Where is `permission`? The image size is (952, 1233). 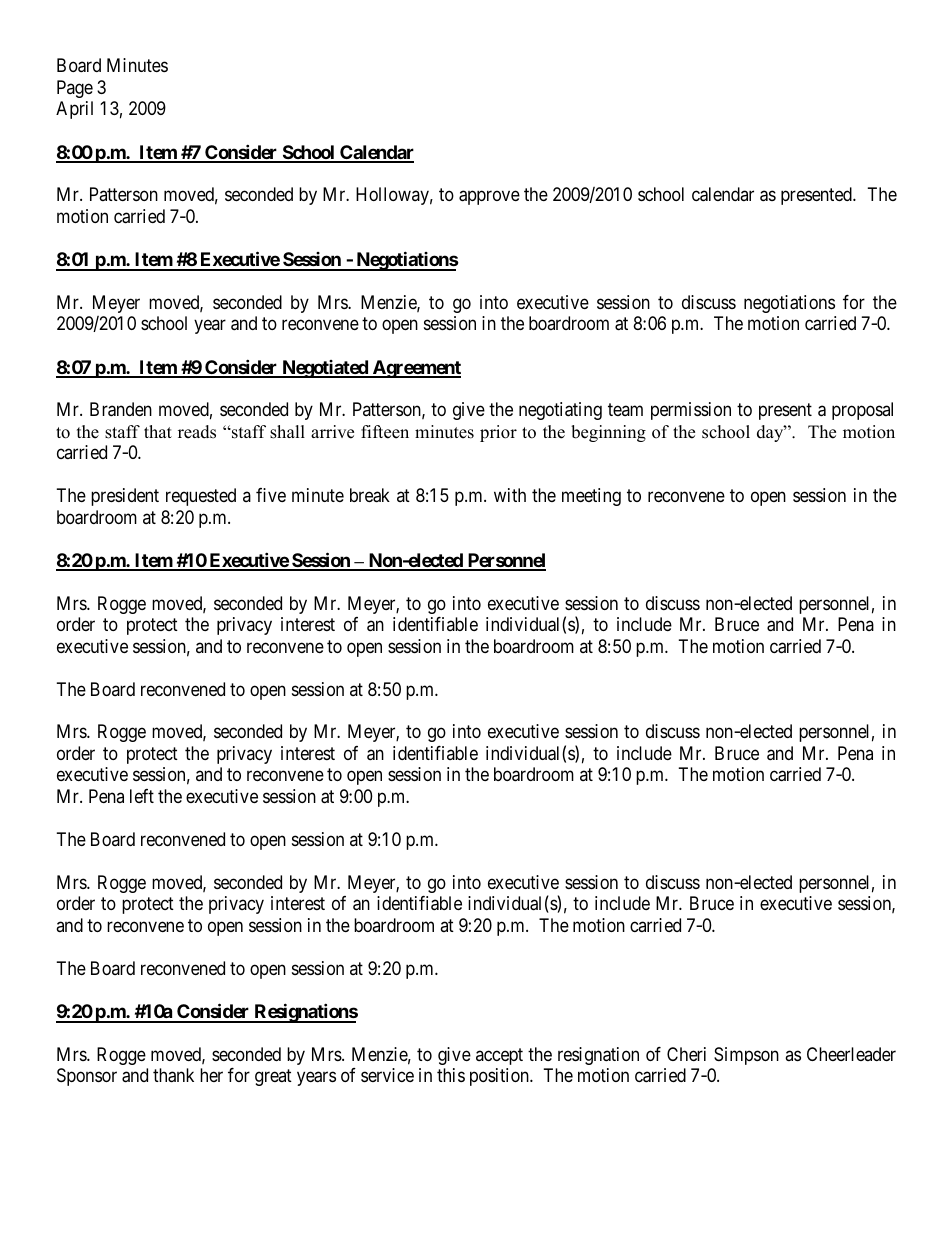 permission is located at coordinates (691, 411).
